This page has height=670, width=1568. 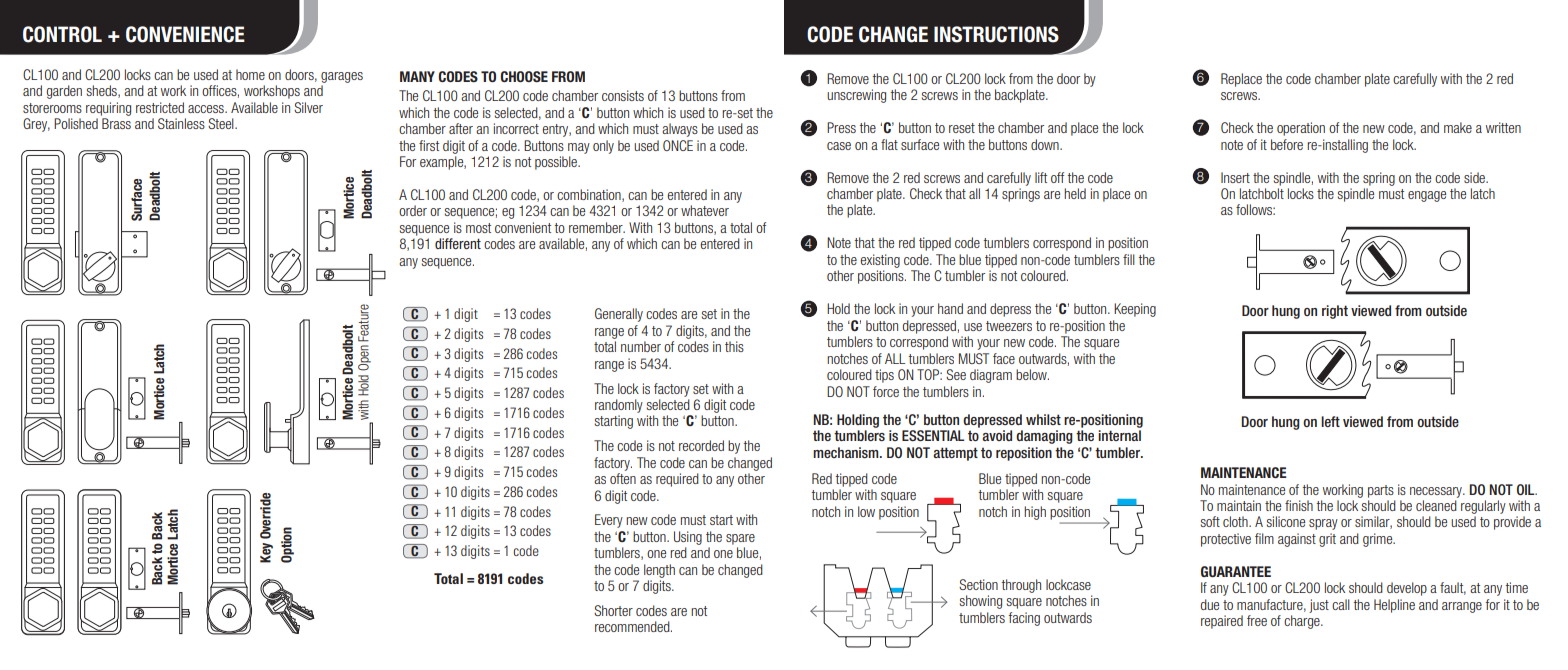 I want to click on this, so click(x=734, y=346).
